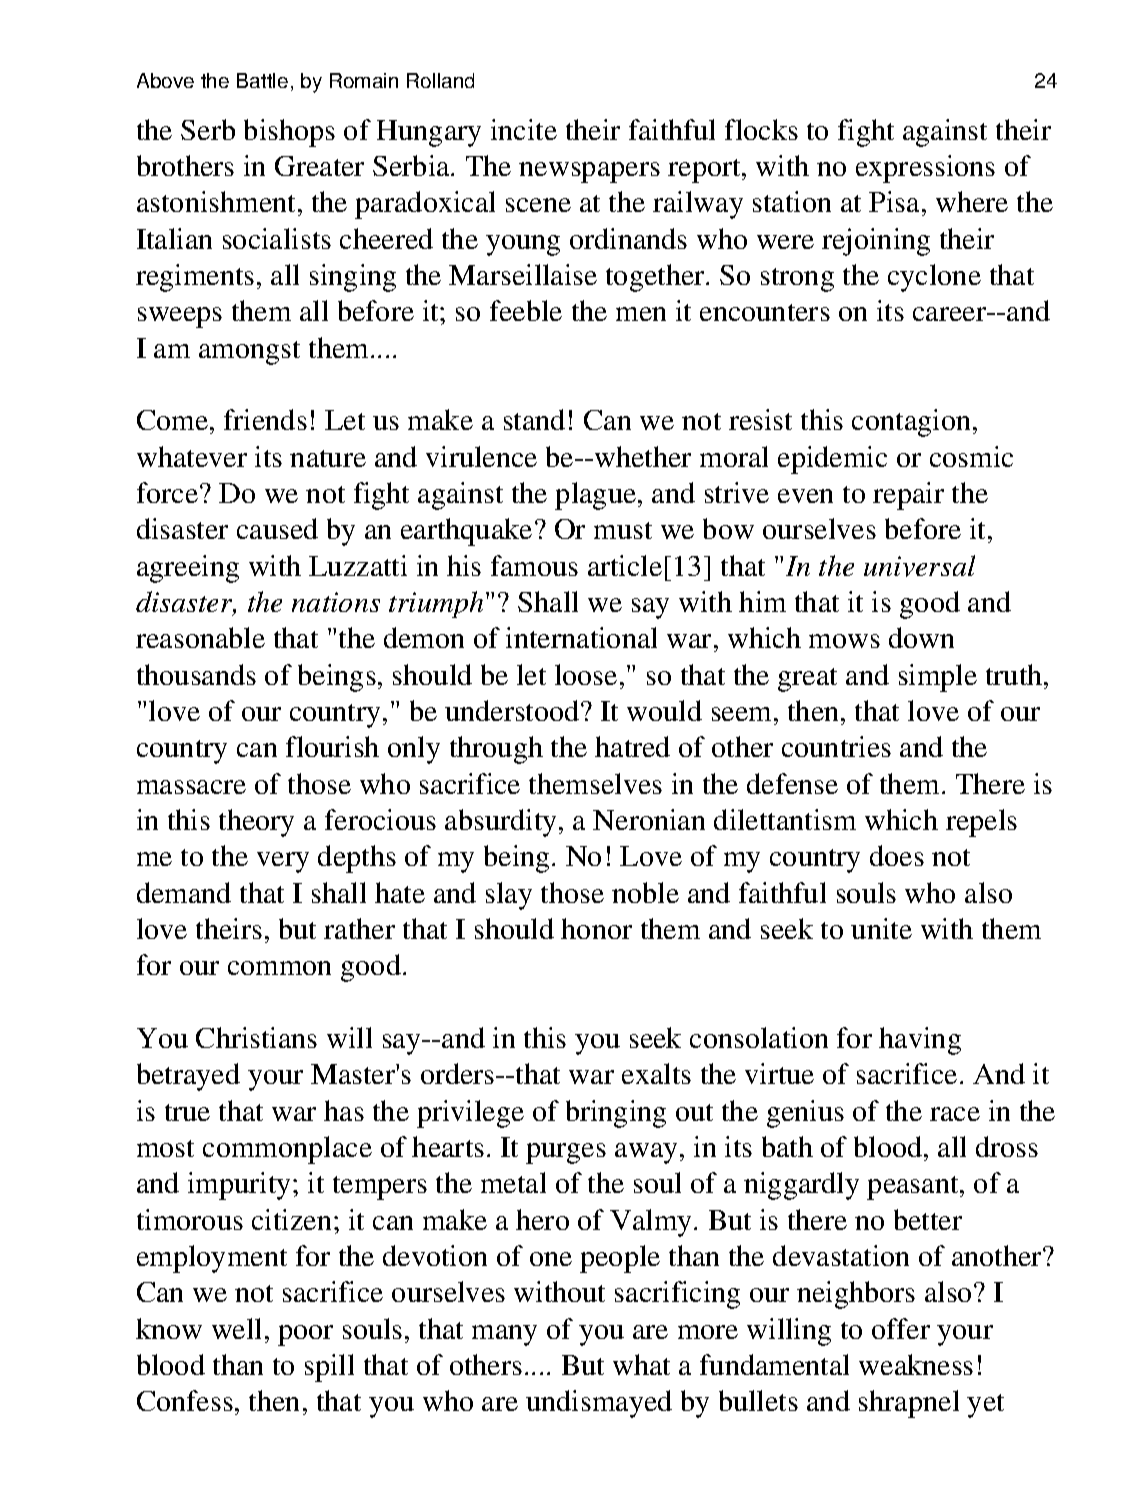 The image size is (1126, 1499). I want to click on newspapers, so click(589, 172).
